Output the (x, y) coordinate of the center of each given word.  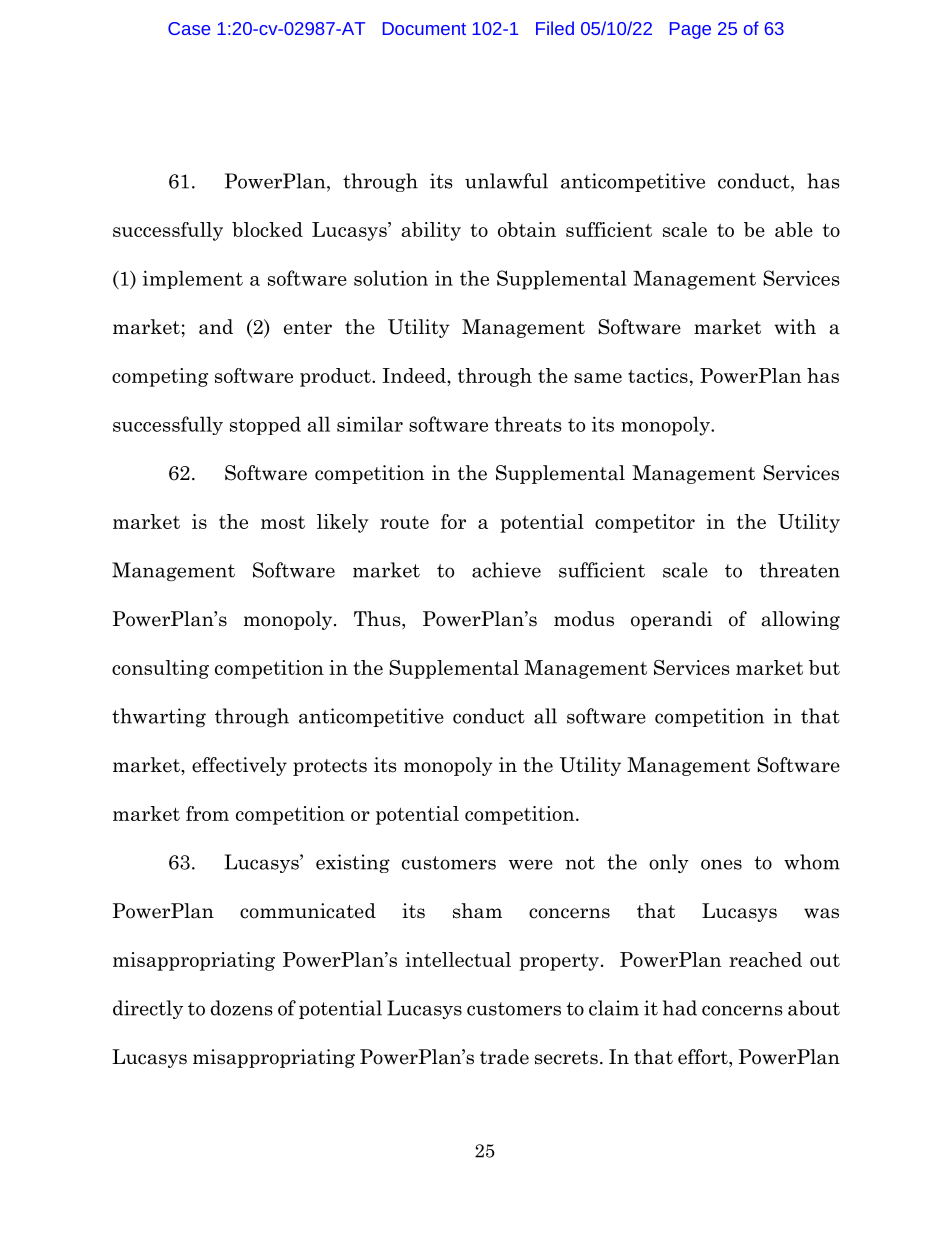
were (531, 864)
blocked (267, 229)
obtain (527, 229)
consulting (160, 669)
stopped (265, 425)
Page (690, 30)
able (794, 229)
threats (528, 424)
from (207, 813)
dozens (242, 1008)
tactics (658, 375)
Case (189, 28)
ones (721, 864)
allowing (801, 620)
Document (424, 28)
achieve (506, 570)
